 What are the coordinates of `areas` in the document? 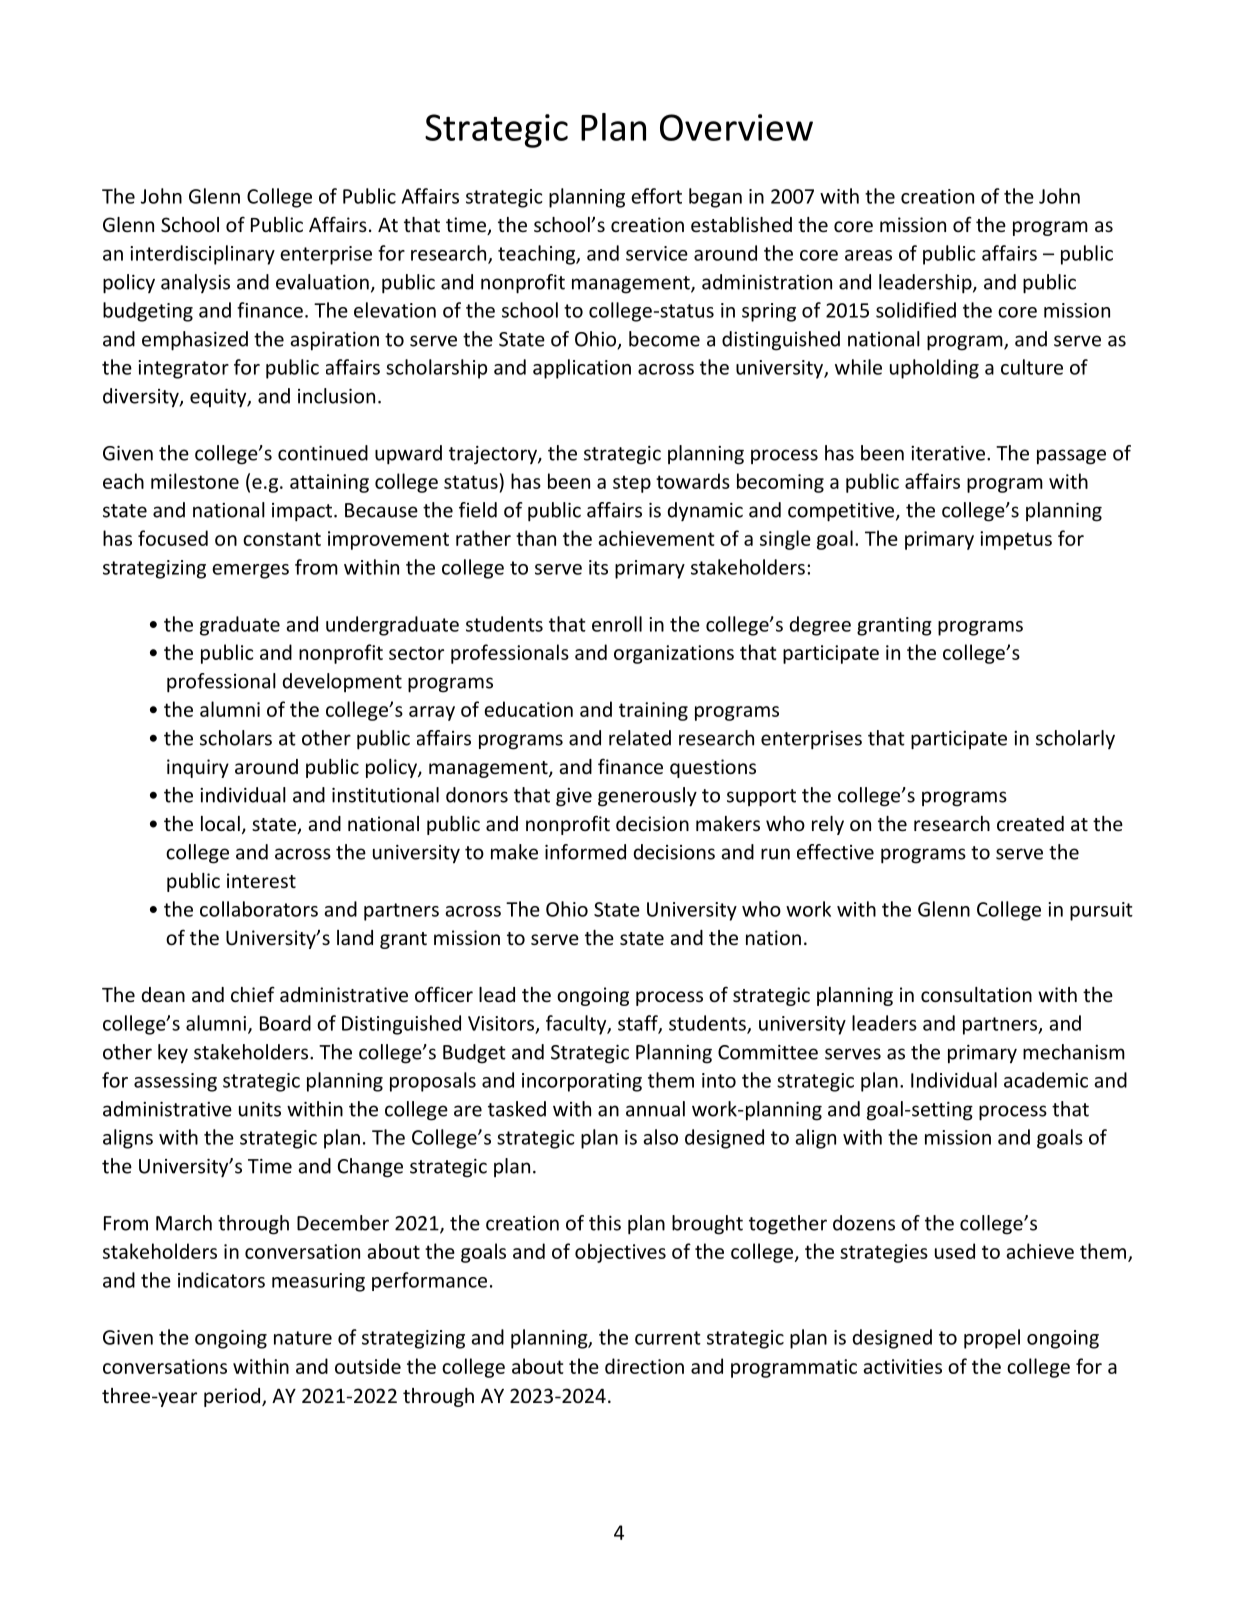 It's located at (868, 255).
